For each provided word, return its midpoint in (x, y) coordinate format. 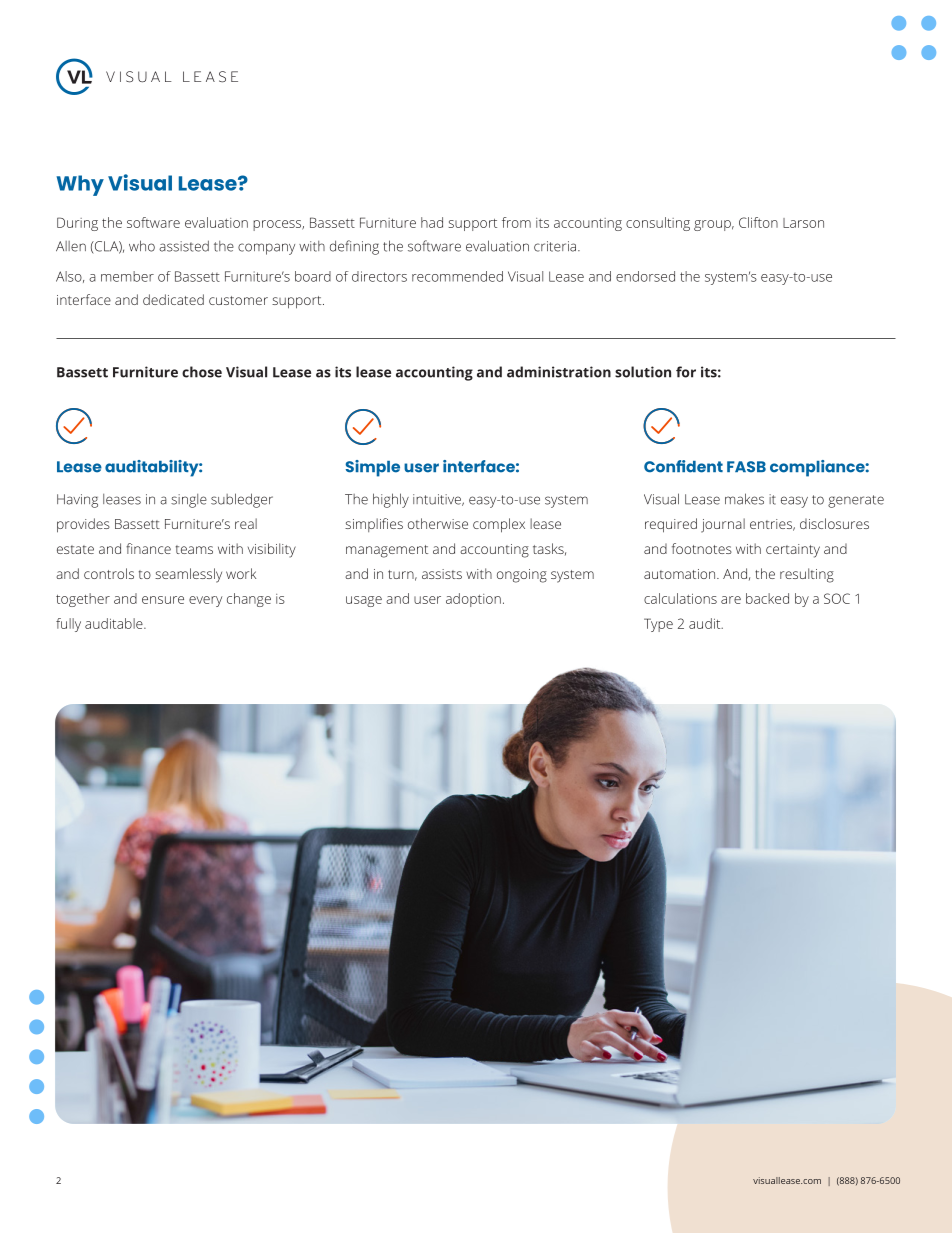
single (189, 501)
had (432, 222)
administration (559, 372)
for (686, 372)
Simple (373, 468)
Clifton (758, 222)
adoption (473, 600)
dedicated (173, 299)
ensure (163, 600)
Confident (683, 466)
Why (80, 185)
